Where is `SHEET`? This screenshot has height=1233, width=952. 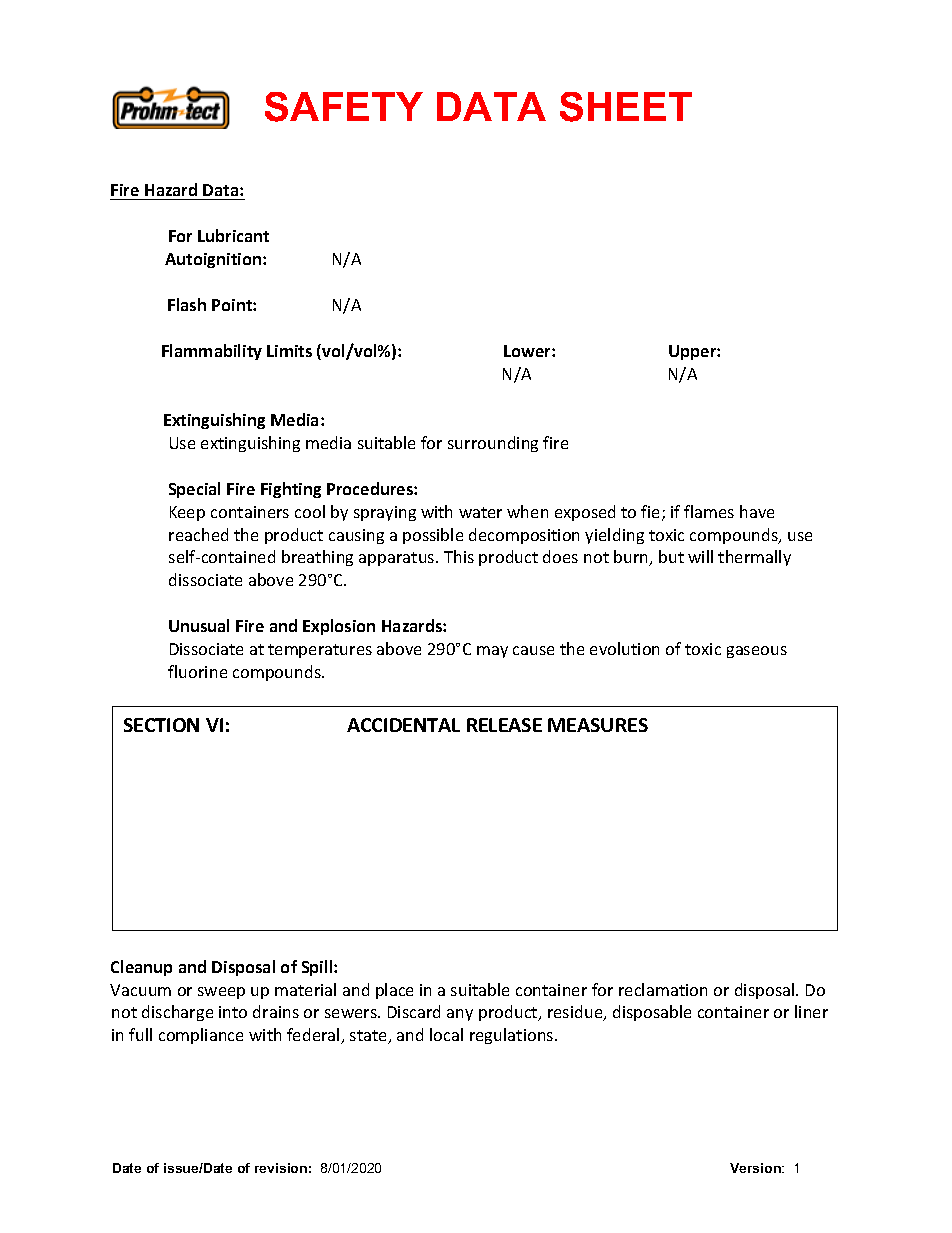
SHEET is located at coordinates (626, 107).
